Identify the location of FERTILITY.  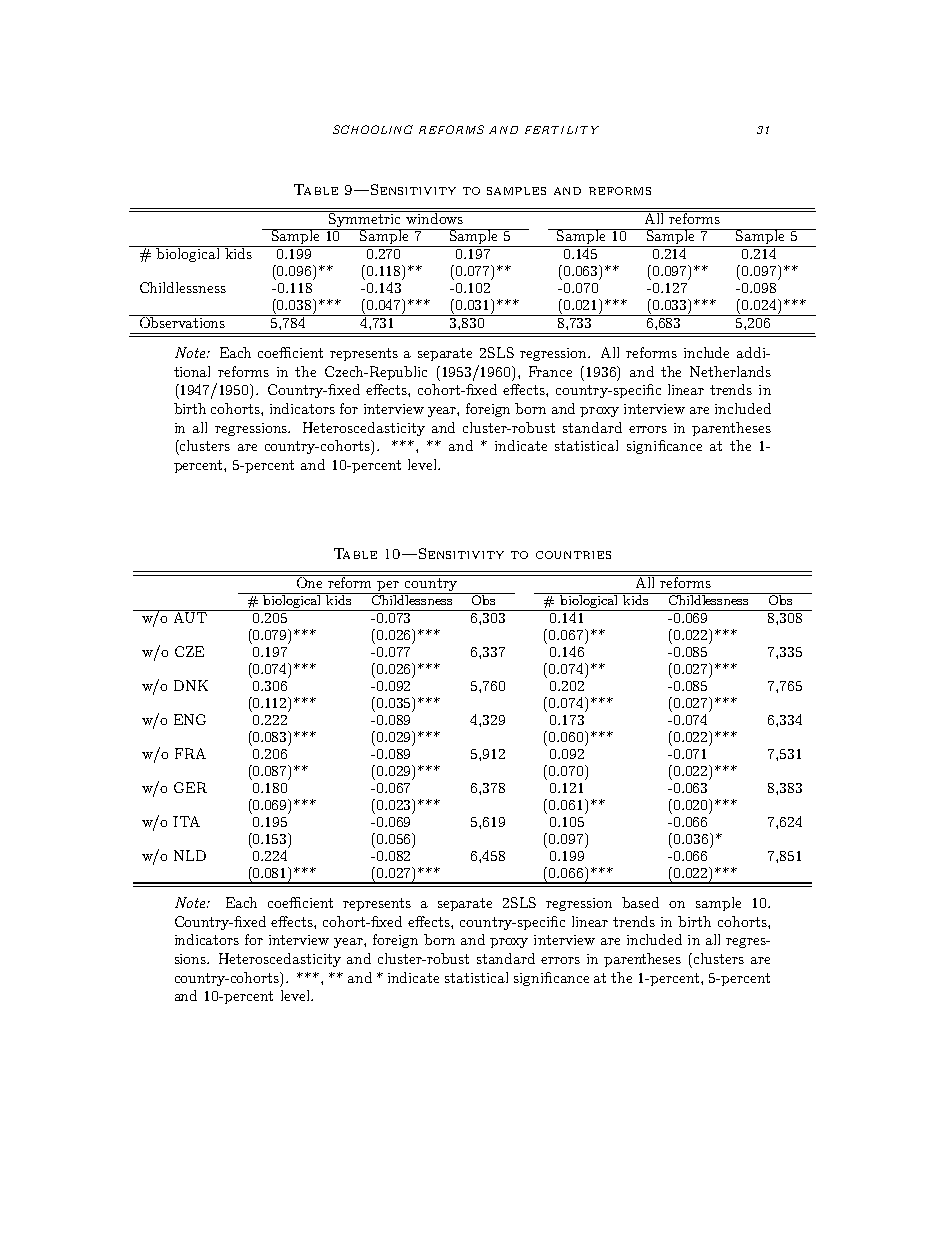
(562, 130).
